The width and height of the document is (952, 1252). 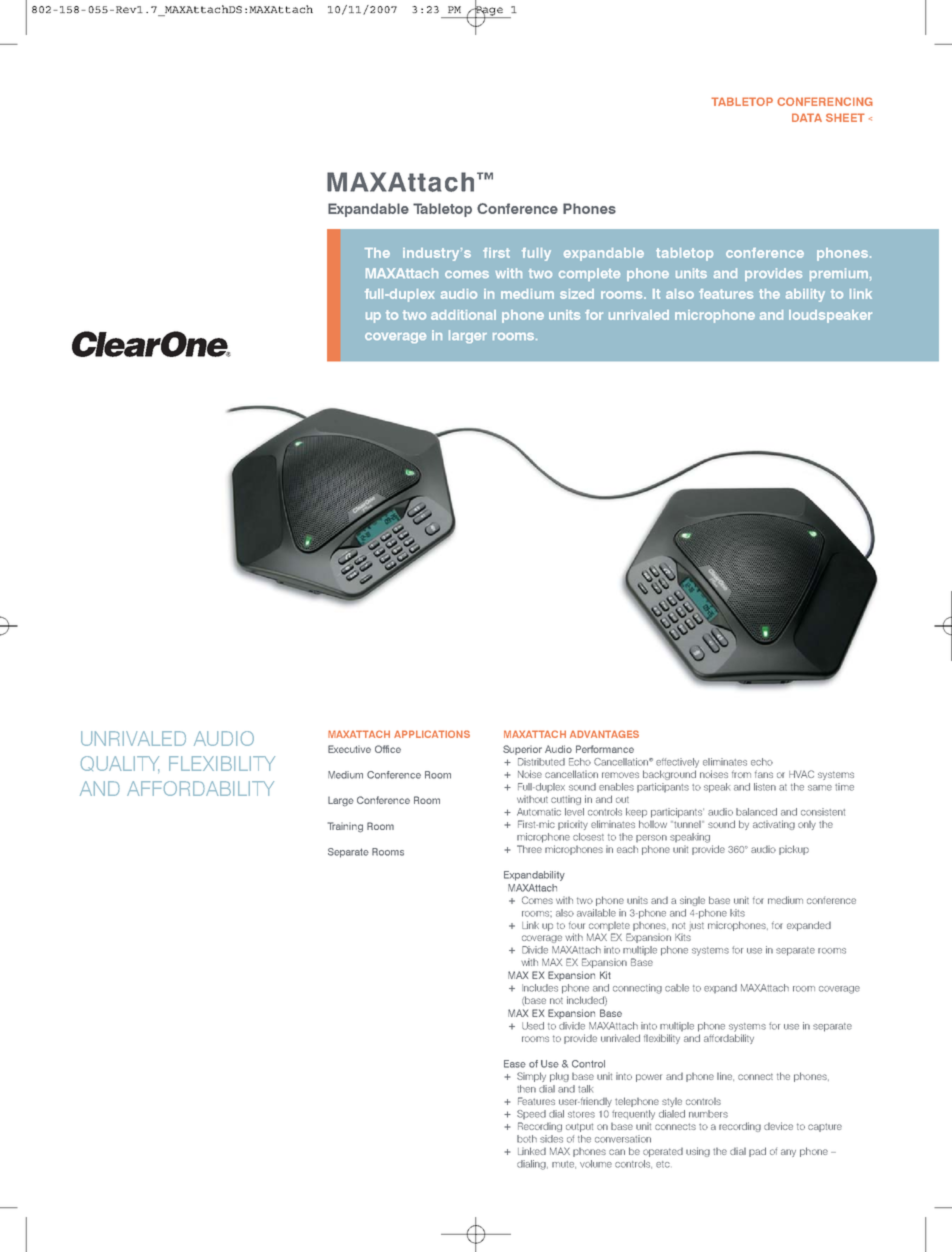 What do you see at coordinates (540, 988) in the document?
I see `Includes` at bounding box center [540, 988].
